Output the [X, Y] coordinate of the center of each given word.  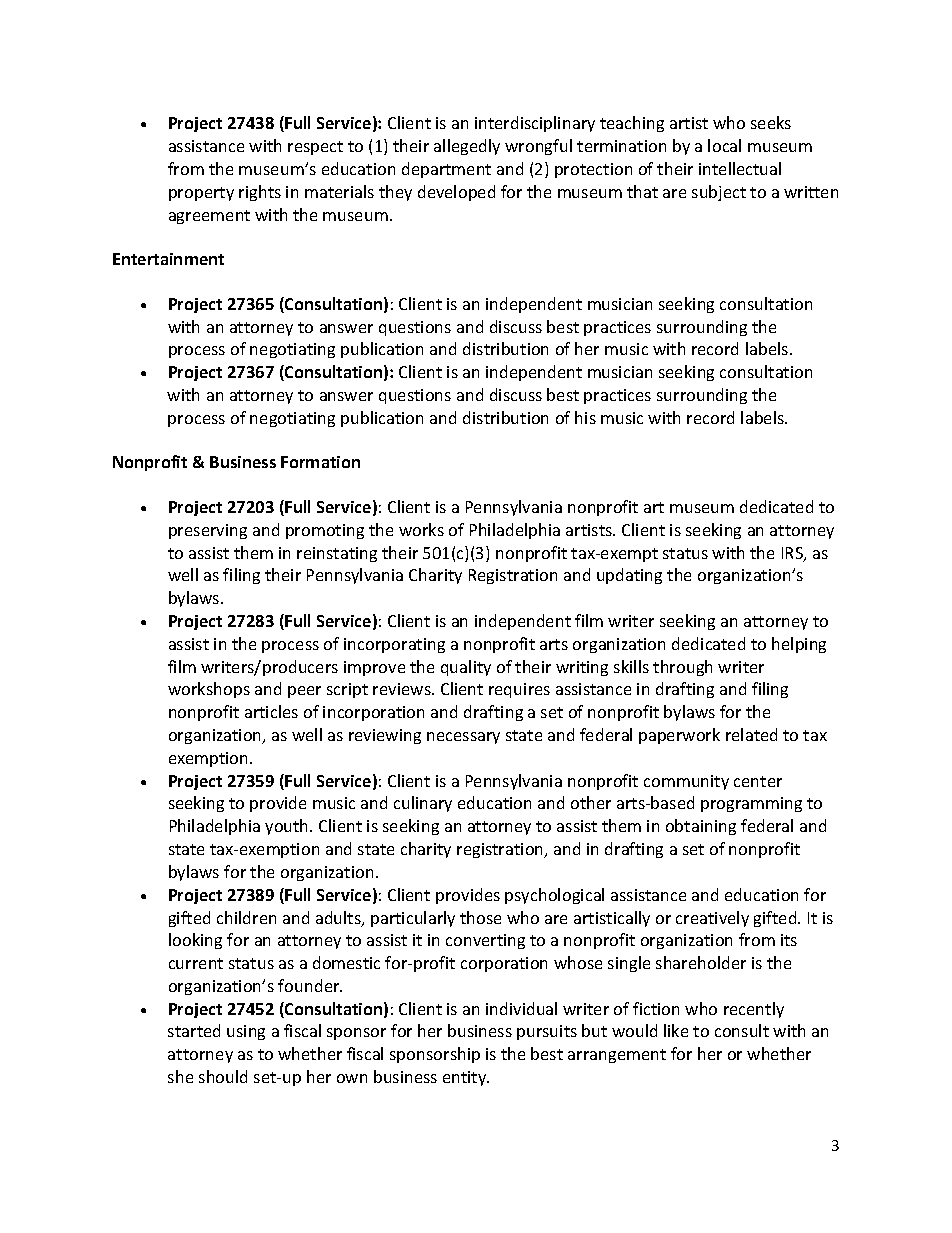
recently [754, 1010]
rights [260, 193]
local [724, 145]
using [246, 1032]
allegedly [467, 147]
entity [466, 1078]
